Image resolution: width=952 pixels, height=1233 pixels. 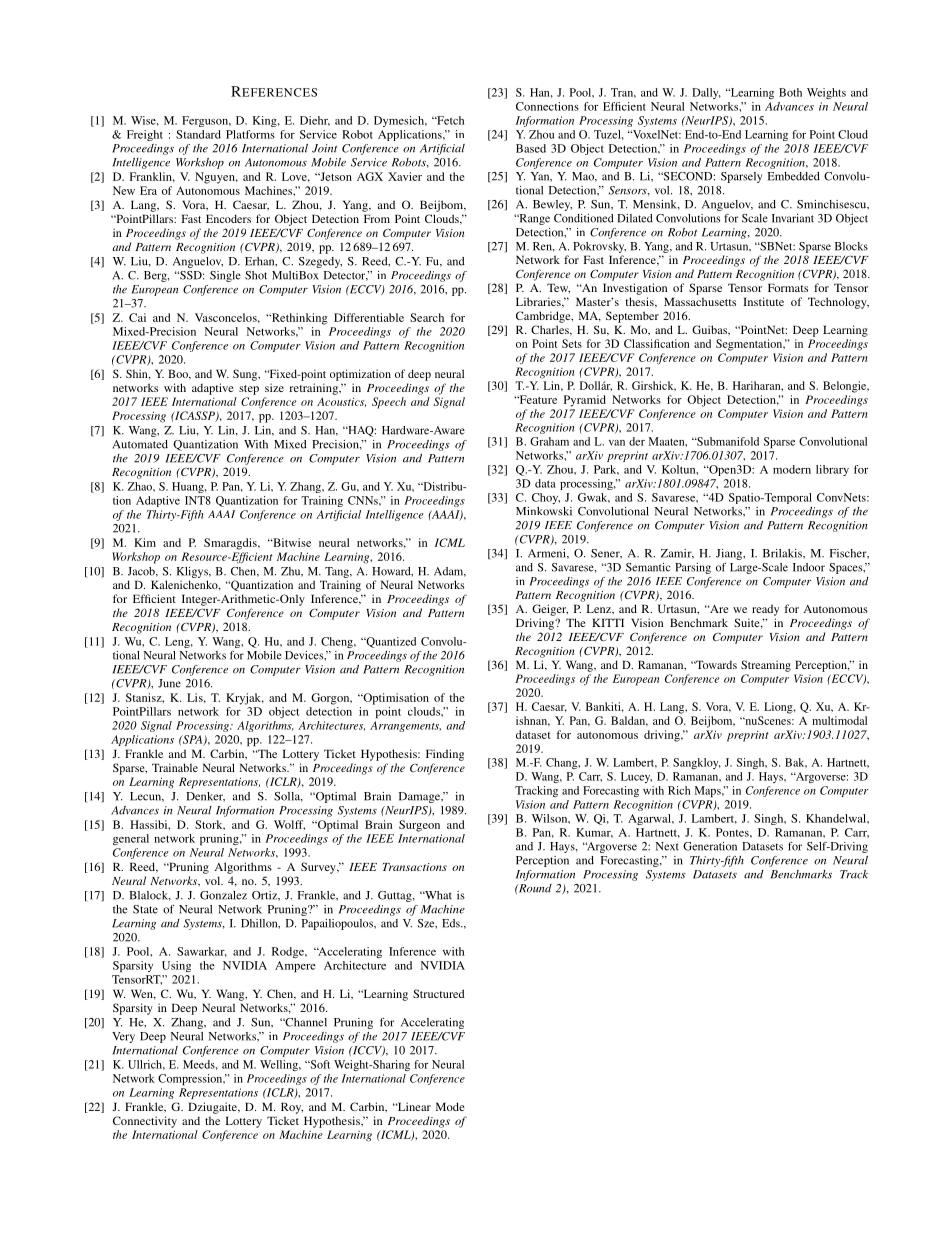 What do you see at coordinates (531, 148) in the screenshot?
I see `Based` at bounding box center [531, 148].
